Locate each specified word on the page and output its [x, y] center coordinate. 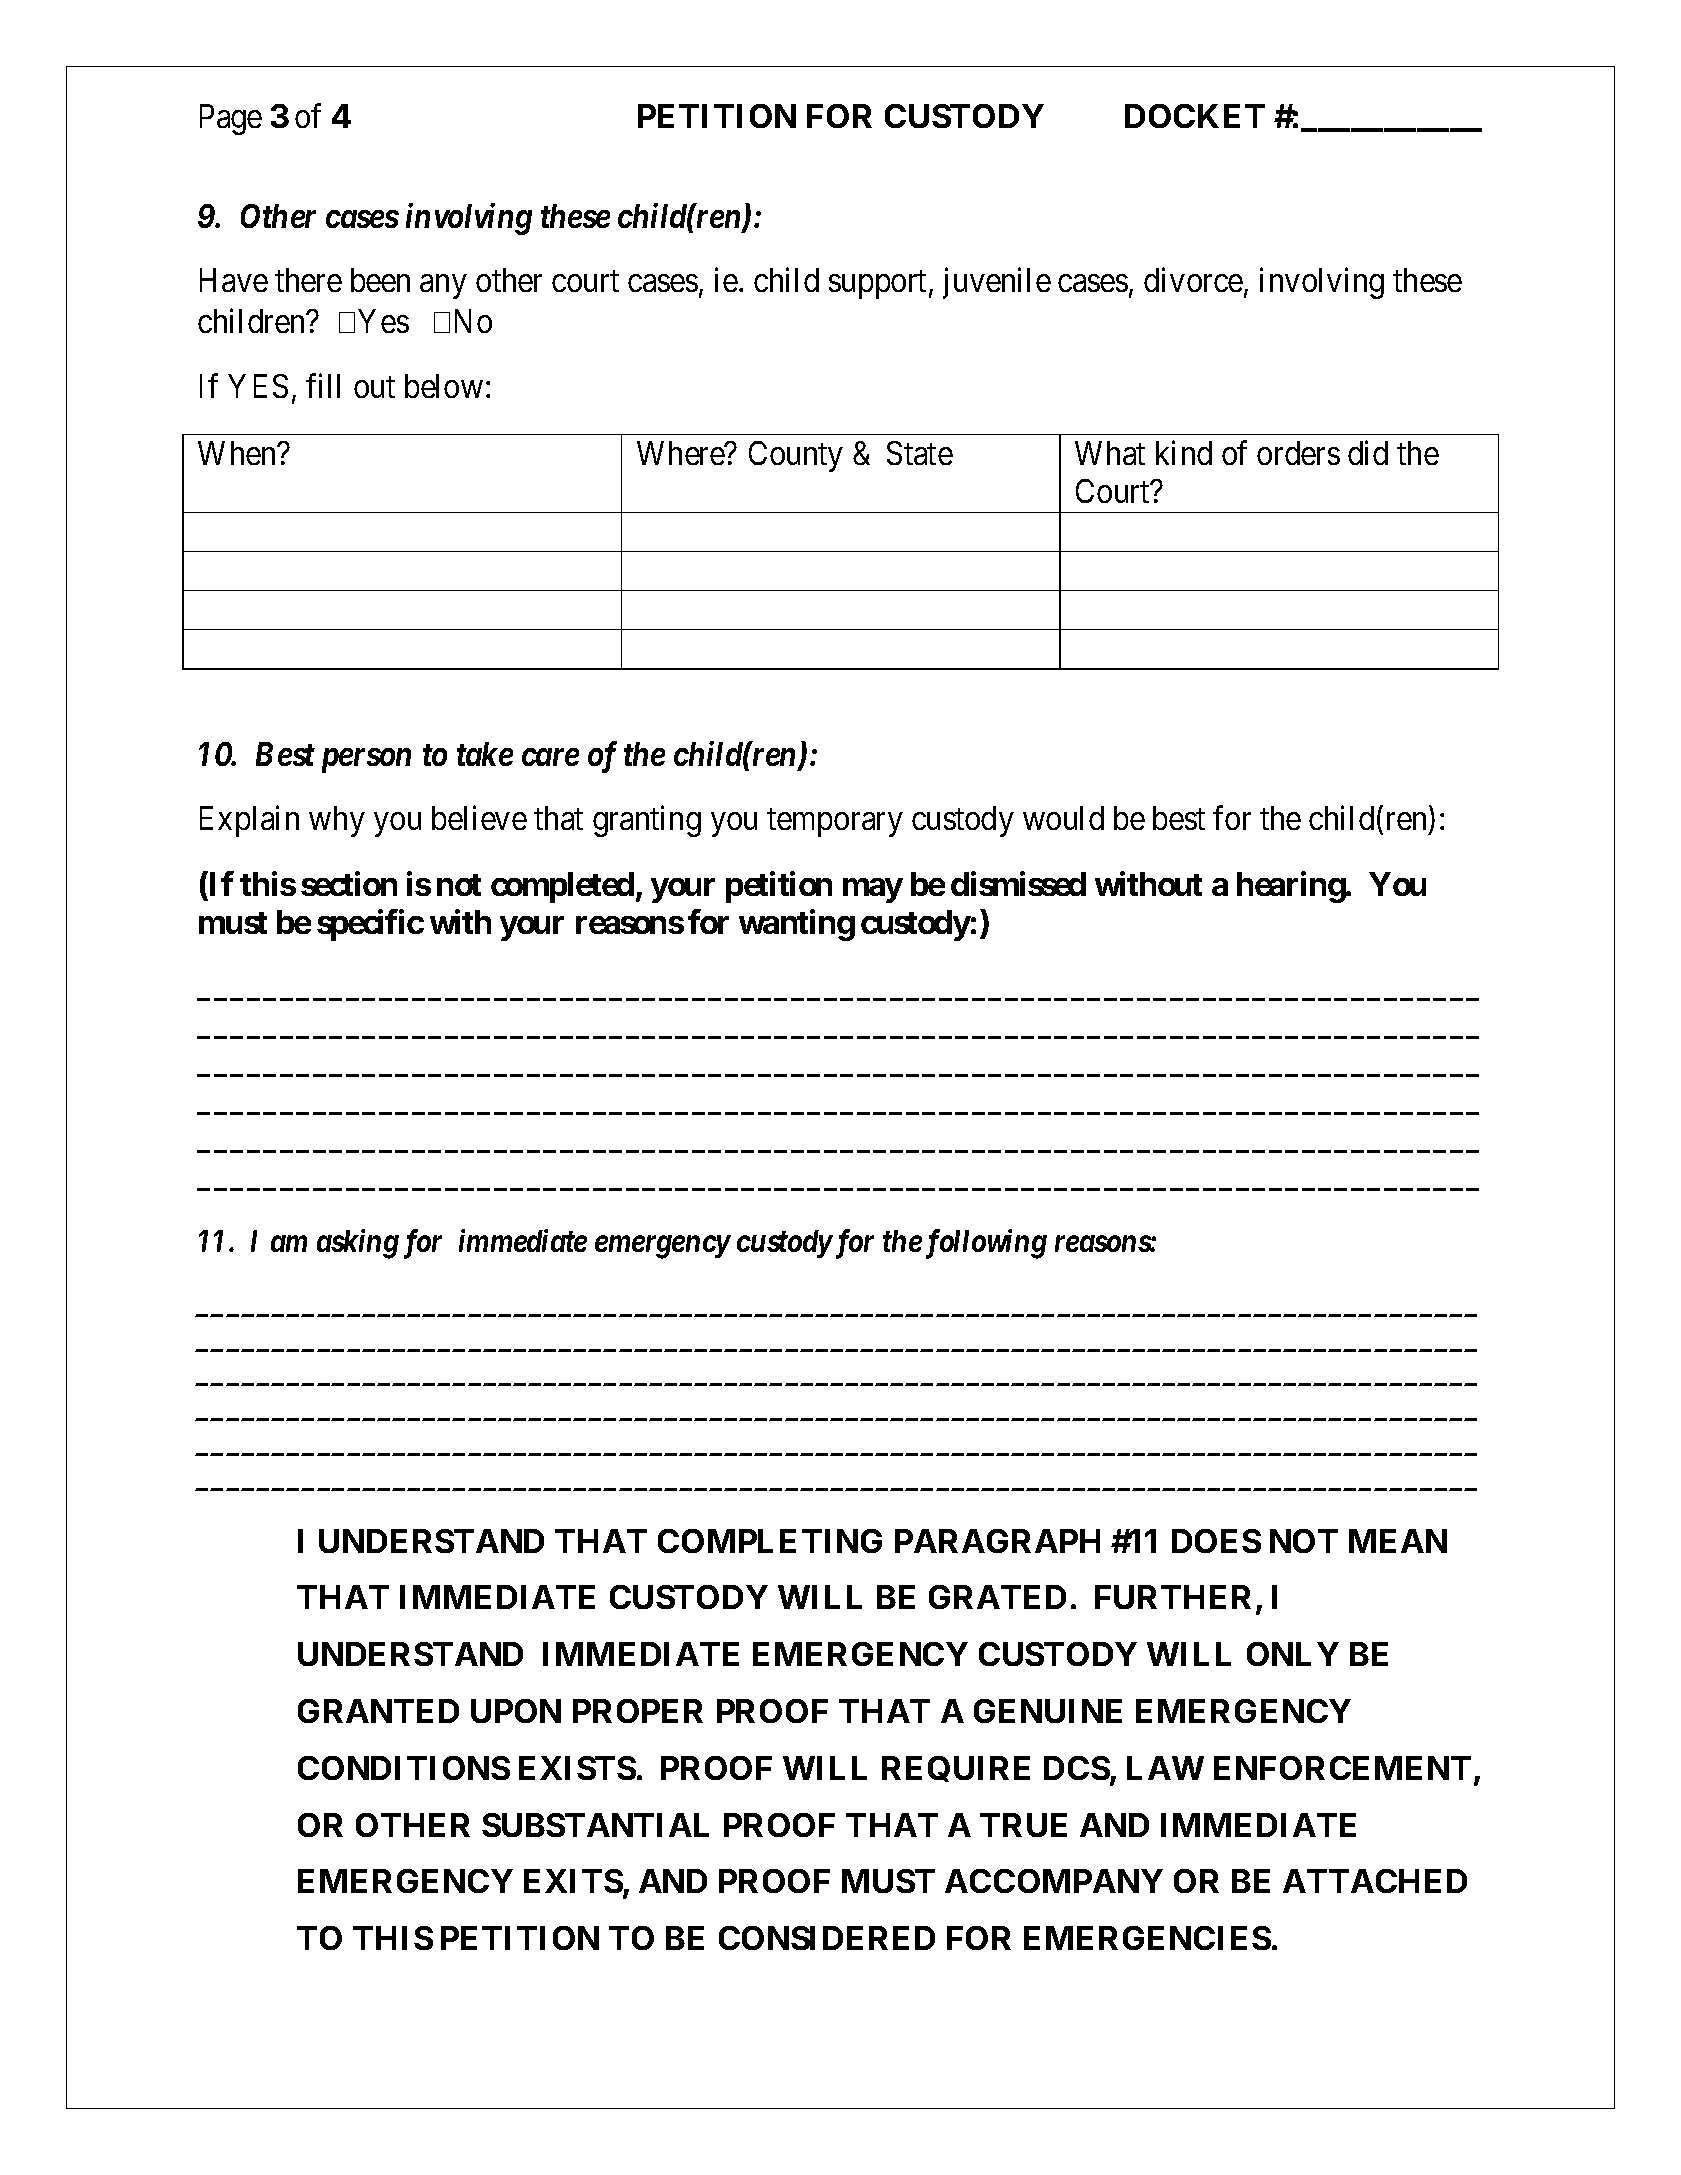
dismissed [1018, 883]
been [380, 280]
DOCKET [1195, 116]
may [873, 890]
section [349, 883]
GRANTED [378, 1711]
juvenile [997, 283]
